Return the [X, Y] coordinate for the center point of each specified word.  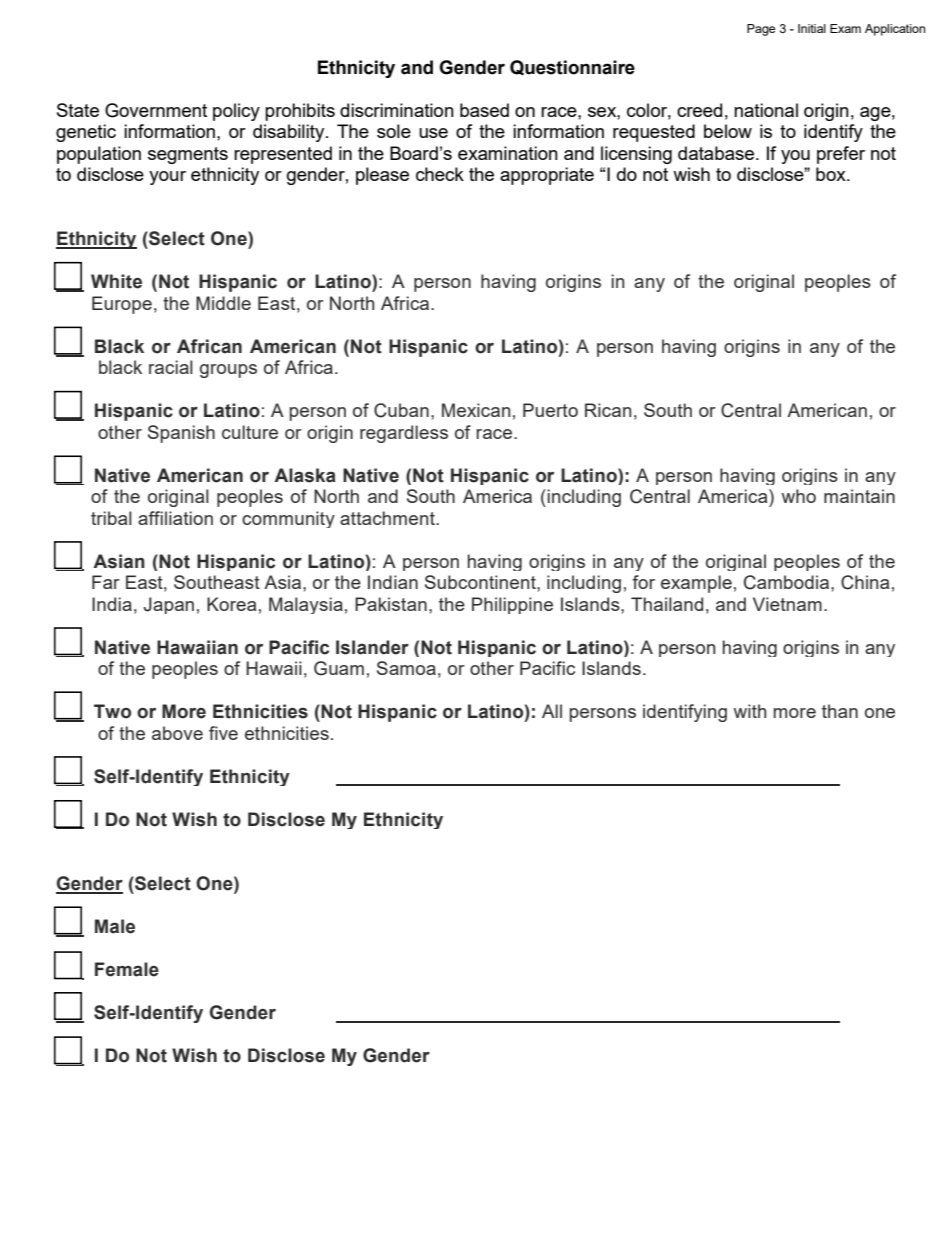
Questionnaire [572, 68]
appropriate [547, 176]
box [832, 174]
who [798, 496]
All [552, 711]
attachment [388, 518]
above [177, 733]
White [116, 281]
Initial [812, 28]
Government [156, 110]
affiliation [175, 518]
